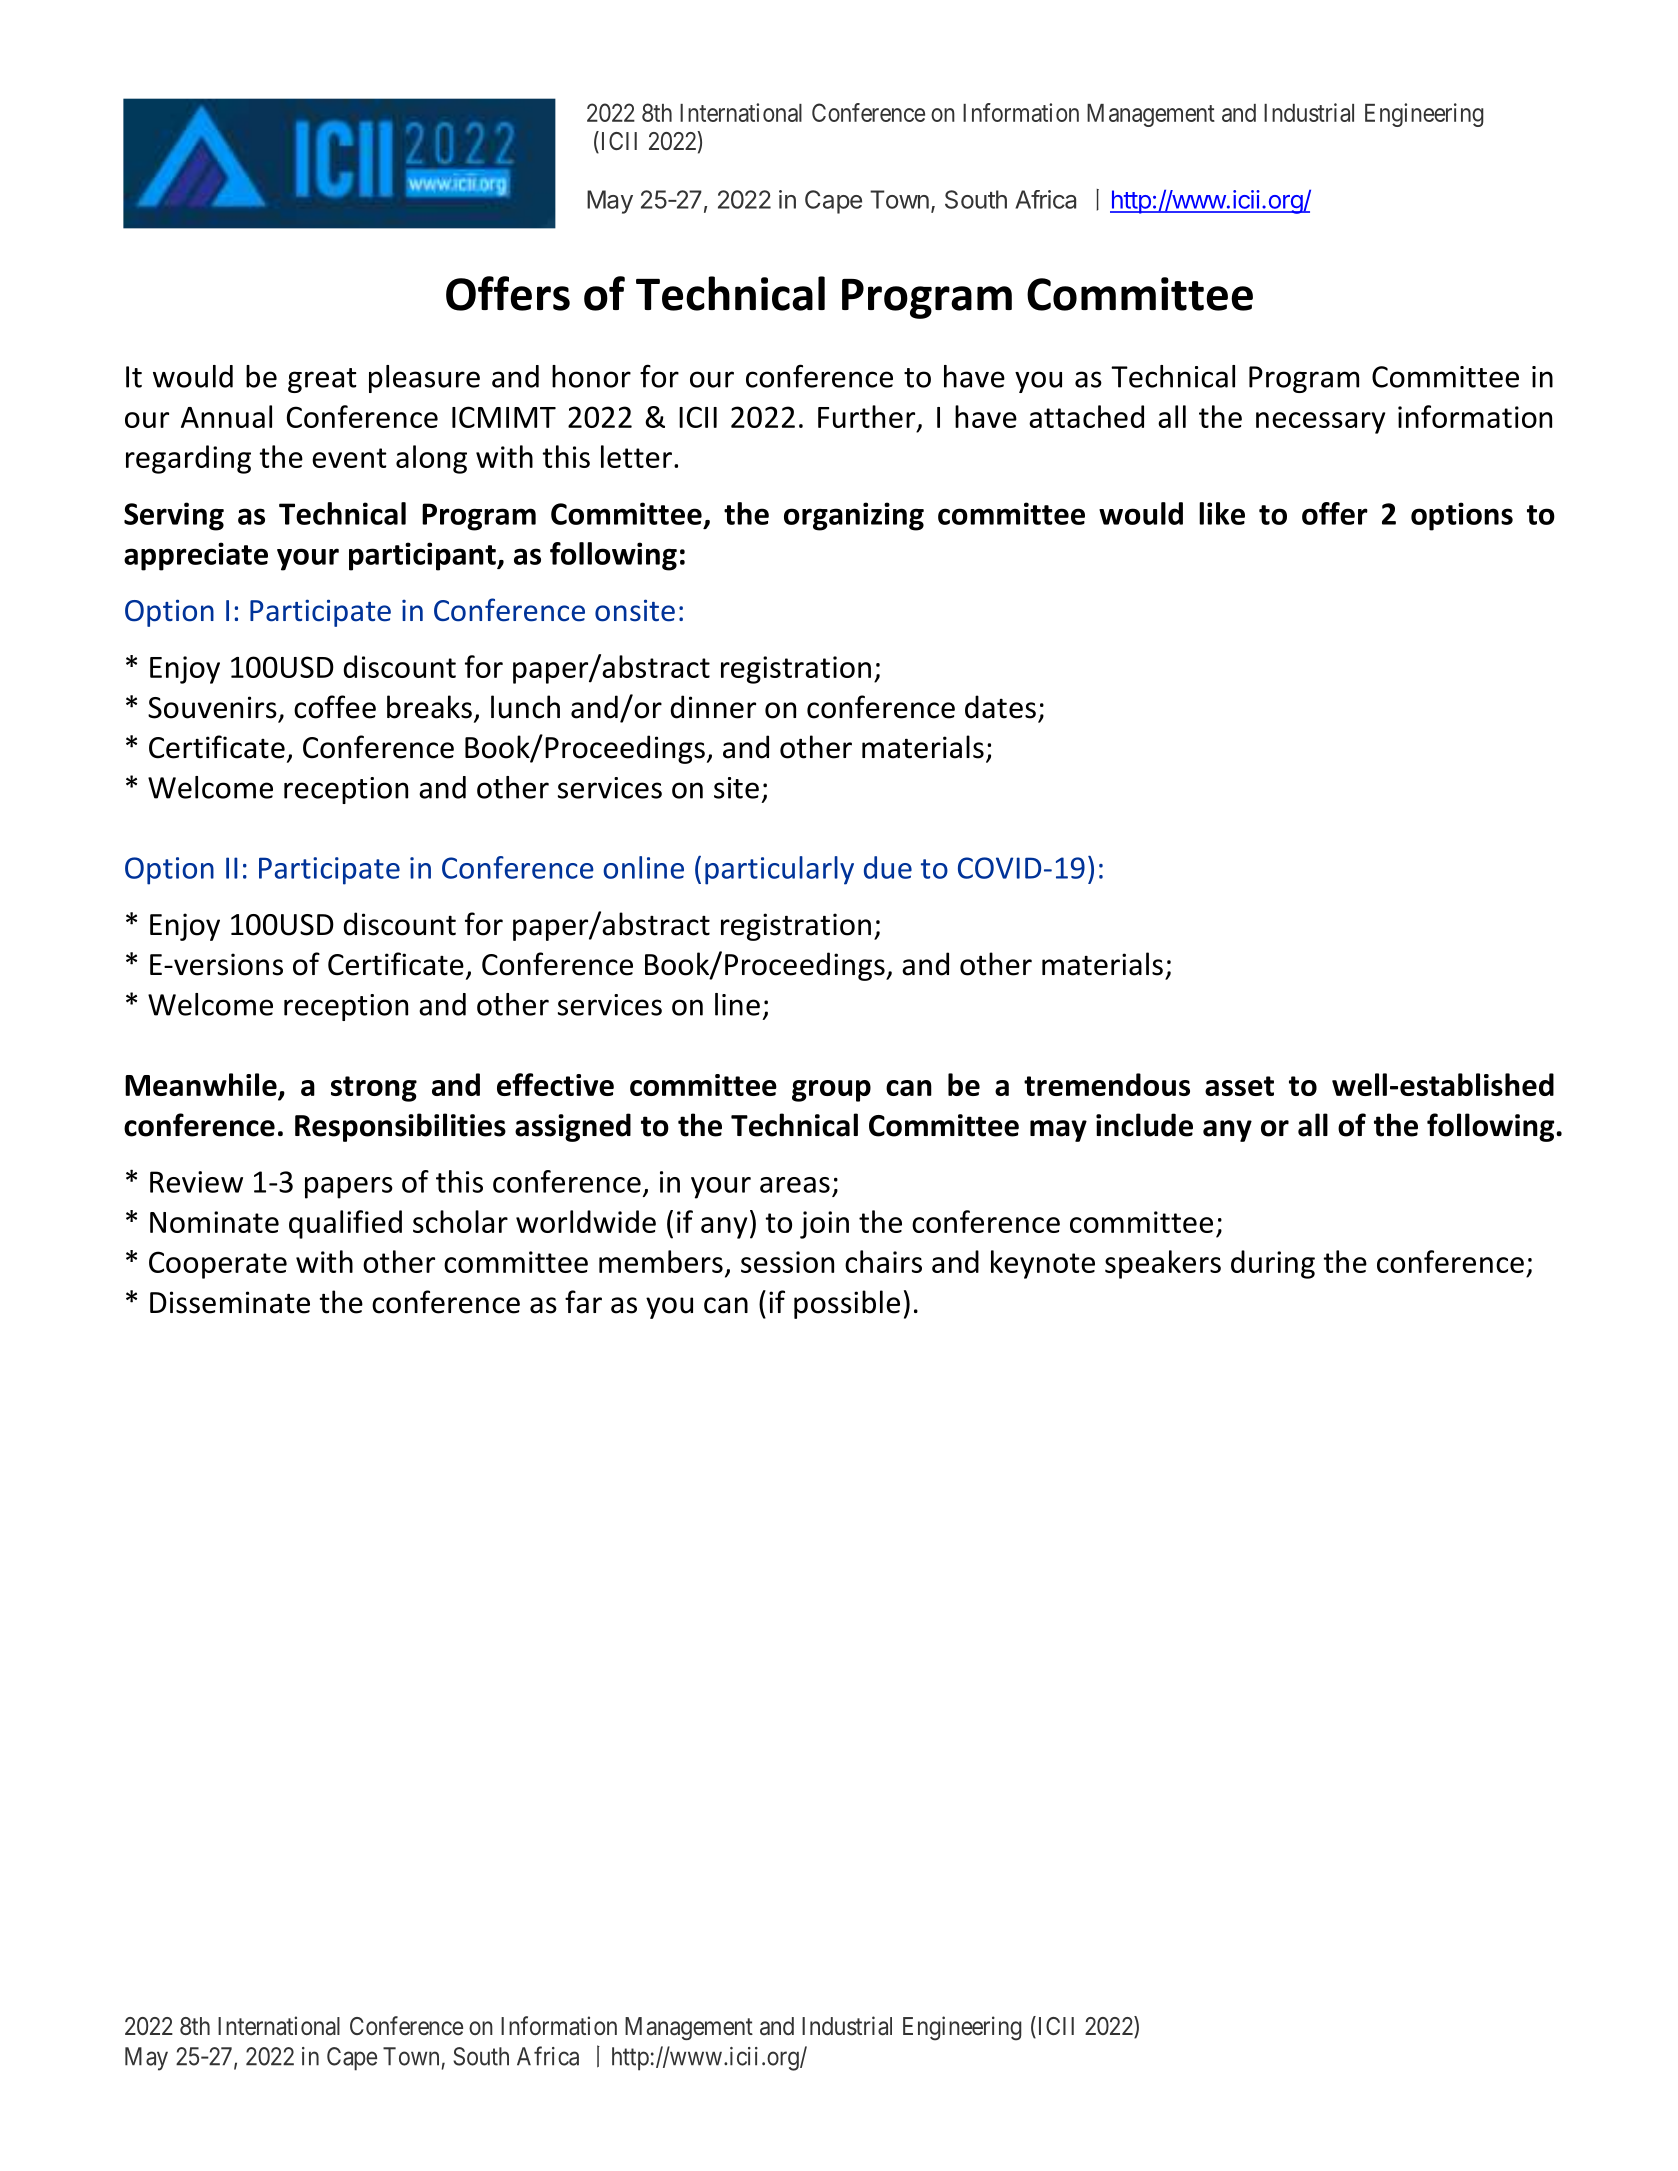 This page has width=1678, height=2171. What do you see at coordinates (868, 417) in the page?
I see `Further` at bounding box center [868, 417].
